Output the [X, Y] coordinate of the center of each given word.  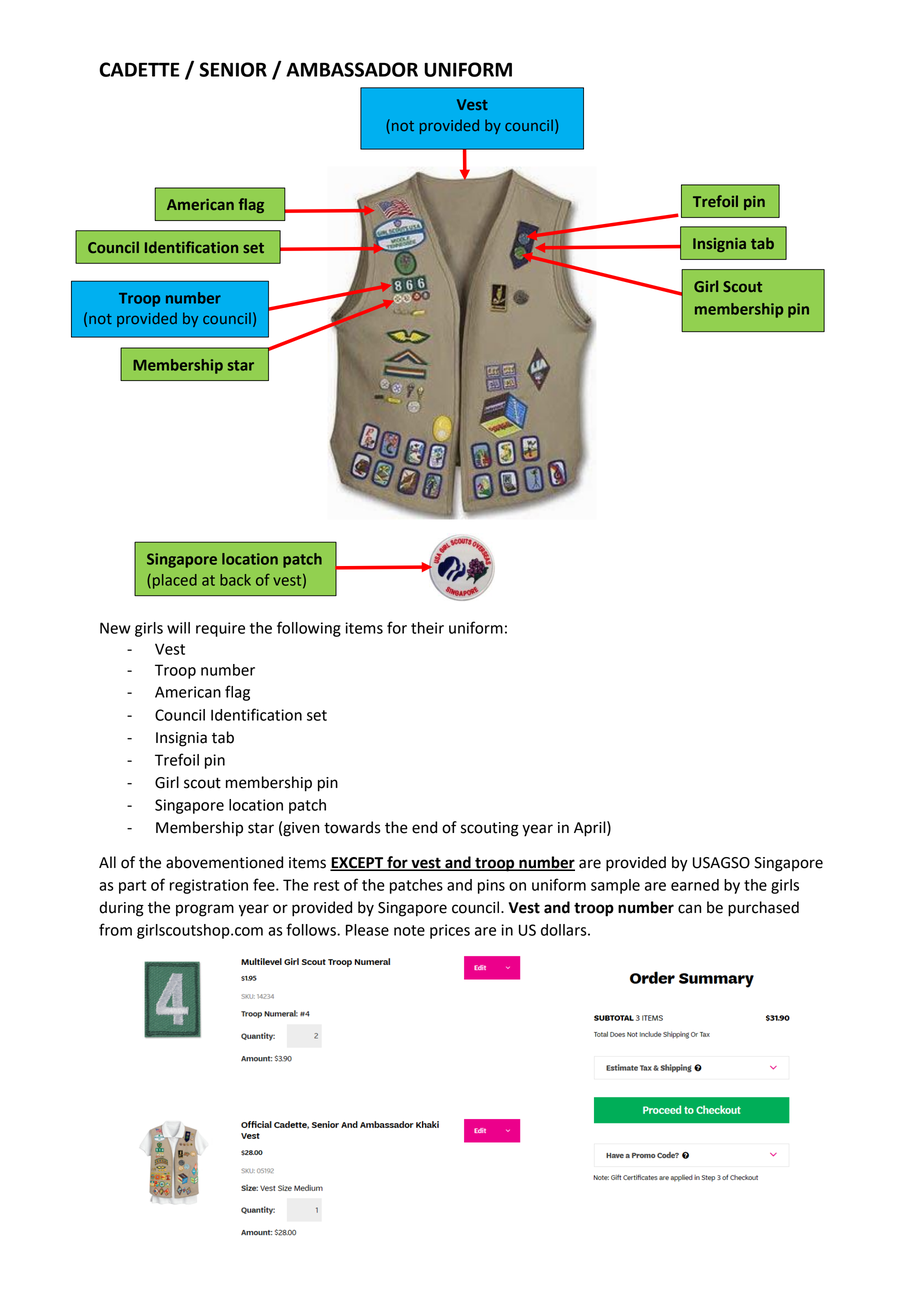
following [309, 629]
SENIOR [233, 69]
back [235, 580]
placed [175, 581]
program [205, 910]
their [427, 628]
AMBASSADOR [352, 69]
